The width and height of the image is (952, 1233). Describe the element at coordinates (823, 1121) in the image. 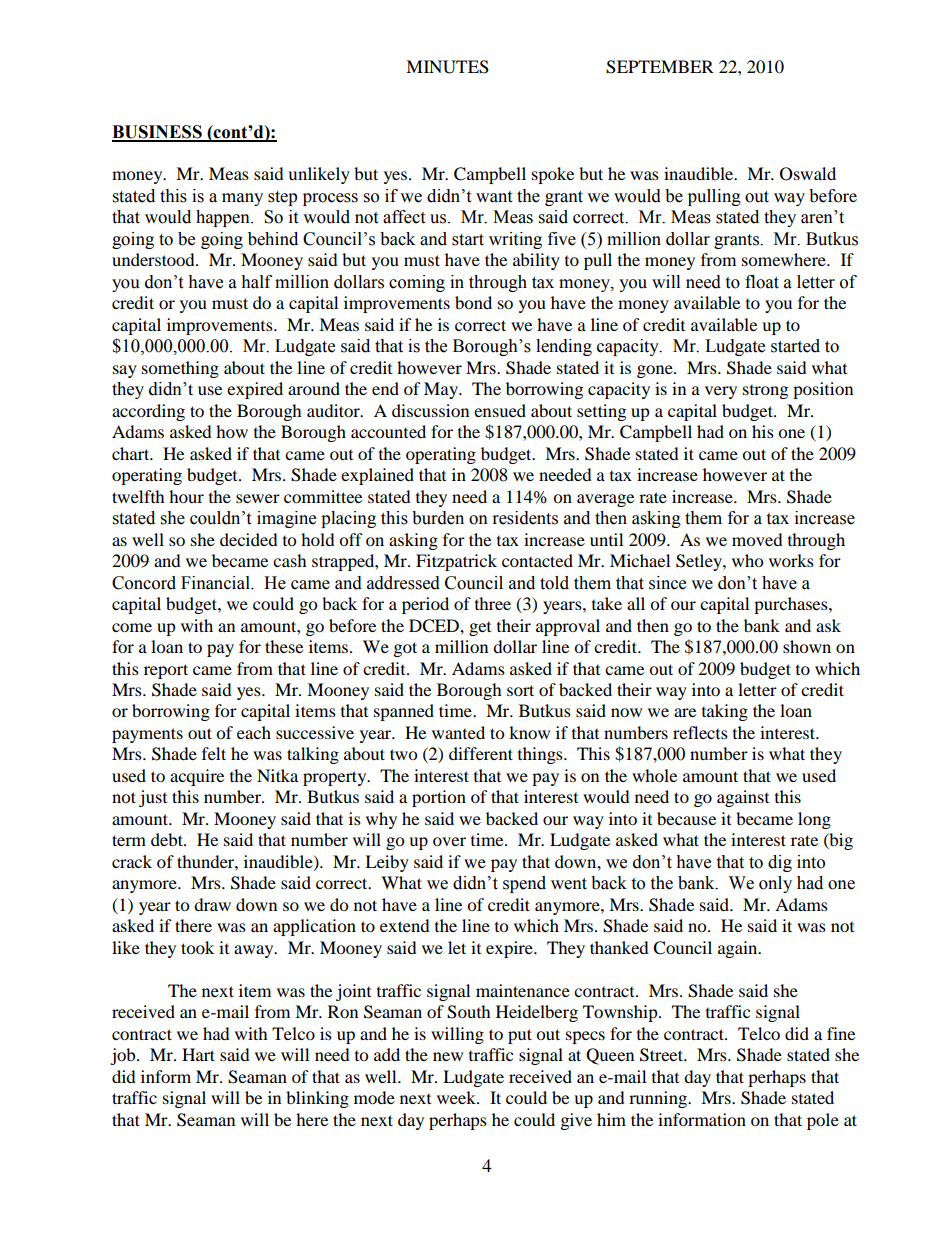

I see `pole` at that location.
